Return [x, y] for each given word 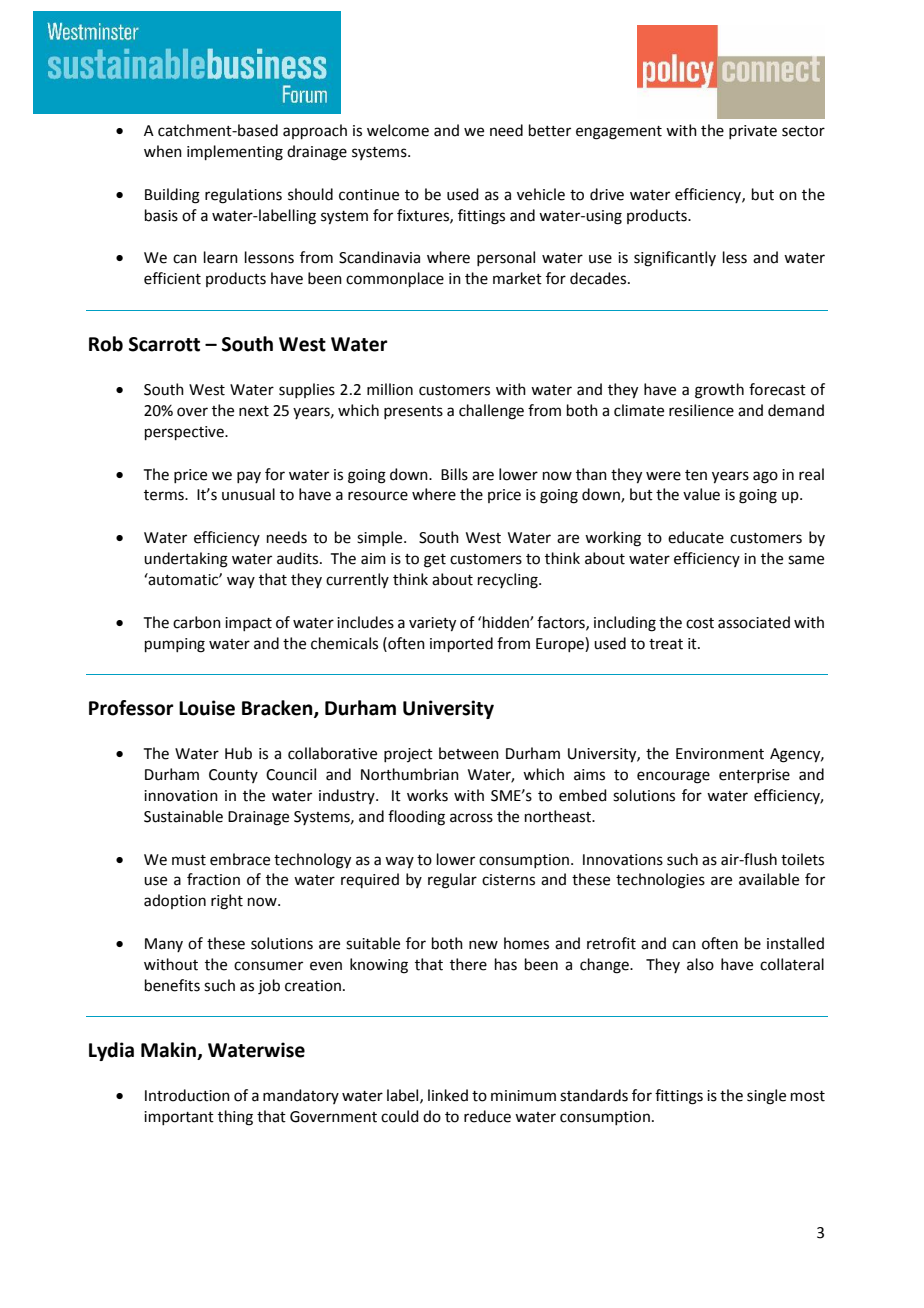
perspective [185, 433]
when [163, 151]
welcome [398, 130]
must [189, 860]
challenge [491, 412]
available [769, 879]
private [753, 132]
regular [452, 881]
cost [700, 623]
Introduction [187, 1095]
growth [719, 391]
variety [432, 624]
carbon [197, 622]
